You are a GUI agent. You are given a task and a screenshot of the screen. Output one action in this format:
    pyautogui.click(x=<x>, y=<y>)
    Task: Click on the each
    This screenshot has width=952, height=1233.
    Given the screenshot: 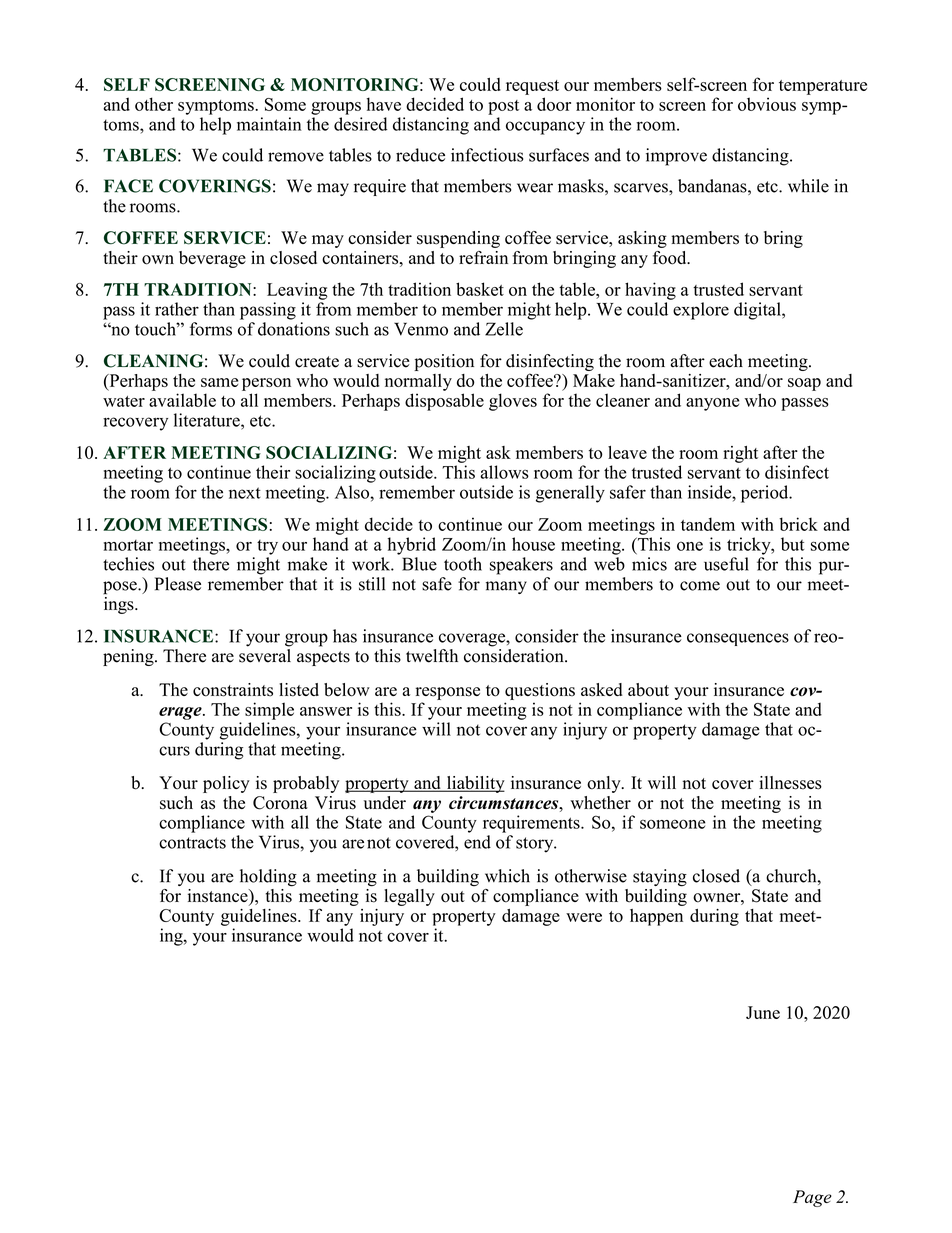 What is the action you would take?
    pyautogui.click(x=726, y=361)
